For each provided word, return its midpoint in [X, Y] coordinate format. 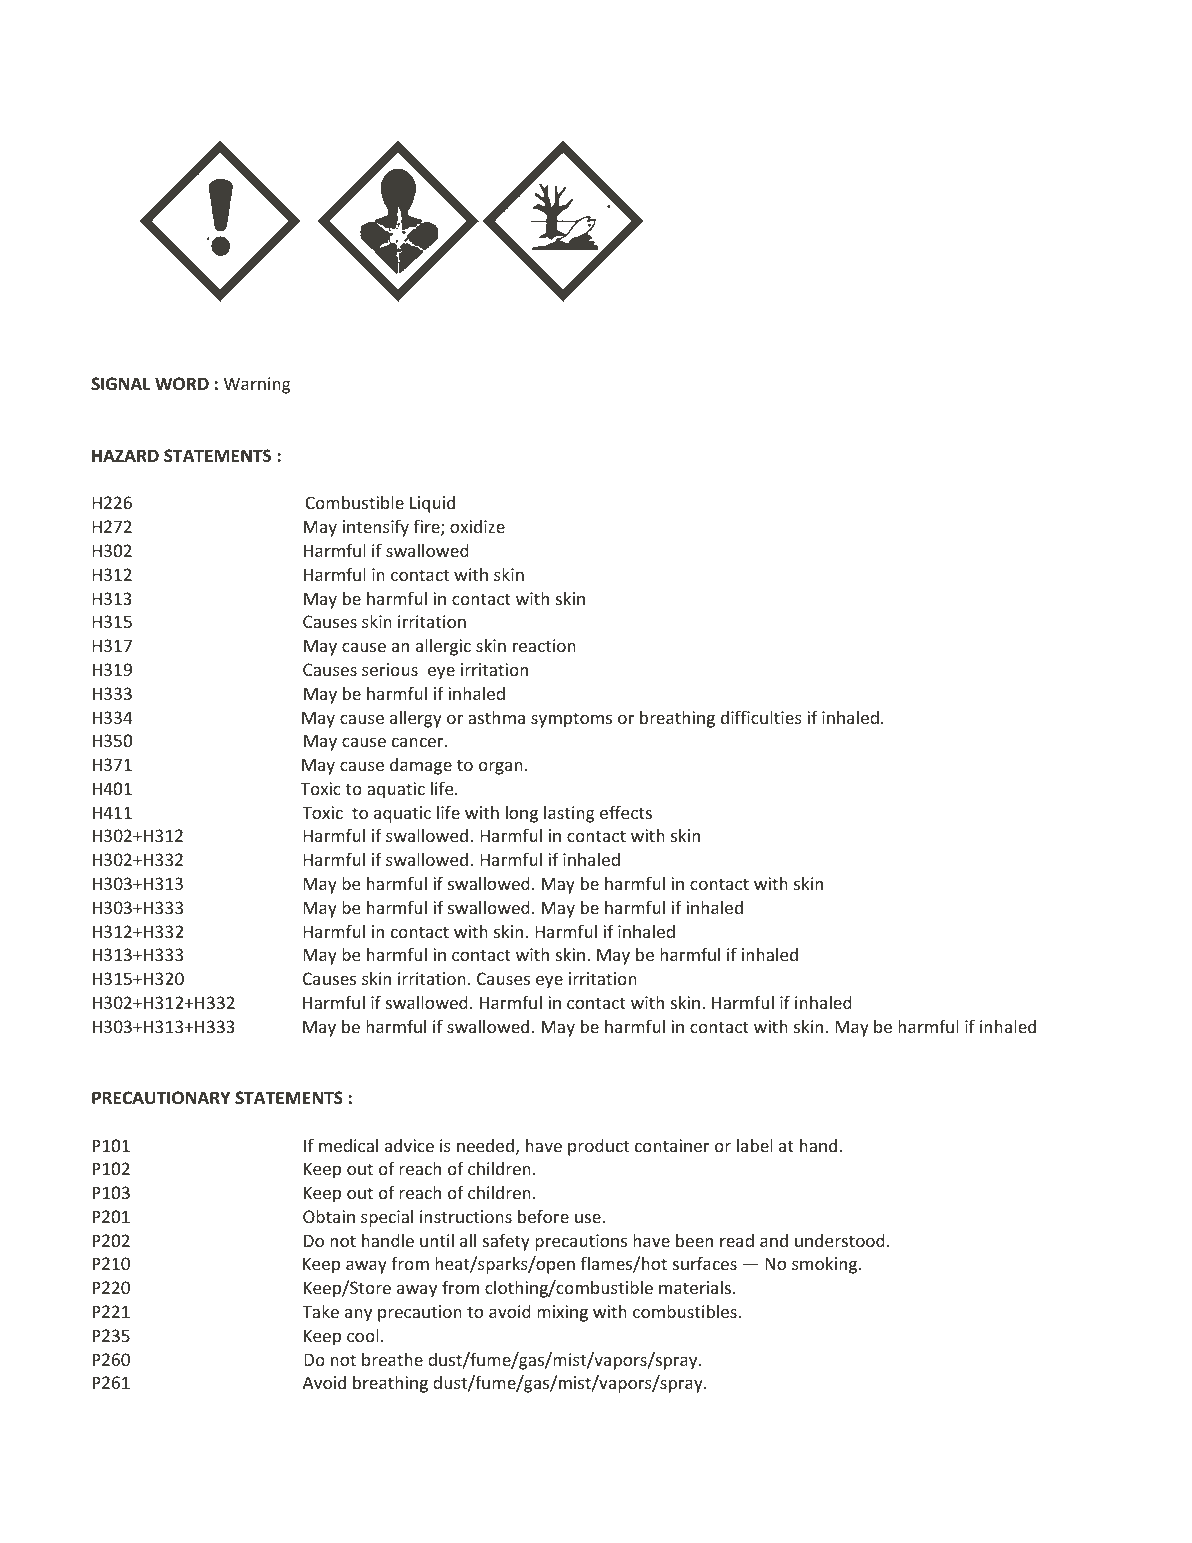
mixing [562, 1313]
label [755, 1145]
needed [485, 1145]
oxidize [477, 526]
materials [695, 1287]
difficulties [761, 717]
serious [390, 669]
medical [348, 1145]
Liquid [432, 504]
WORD [182, 383]
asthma [496, 717]
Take [320, 1311]
